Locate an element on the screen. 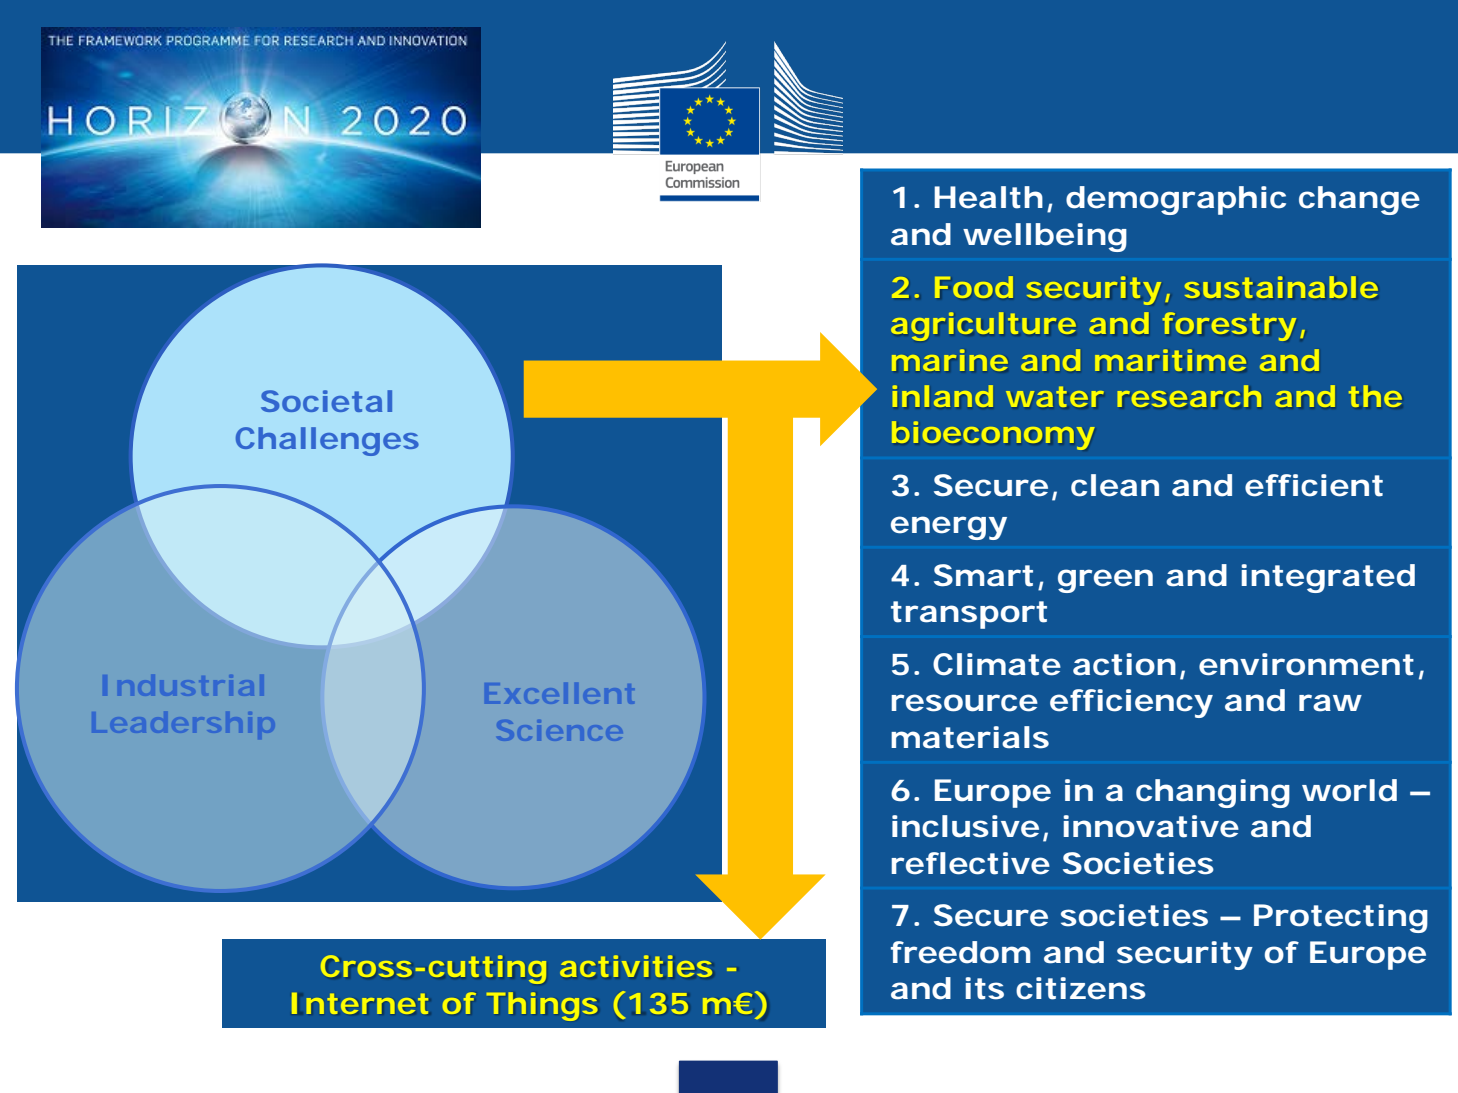 The height and width of the screenshot is (1093, 1458). the is located at coordinates (1375, 396).
